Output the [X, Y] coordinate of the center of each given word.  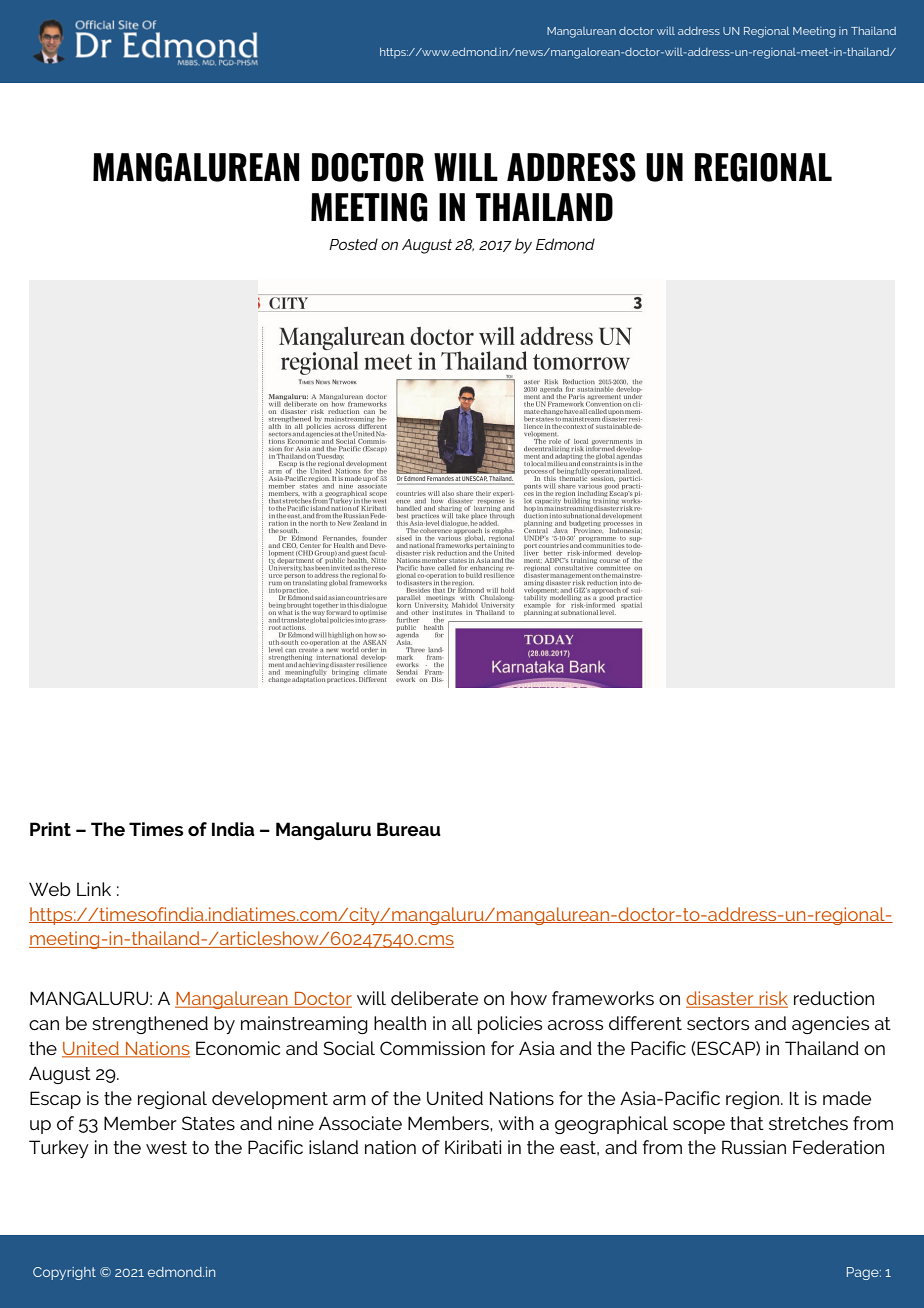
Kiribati [473, 1147]
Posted [353, 244]
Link [94, 889]
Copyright [64, 1273]
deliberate [434, 998]
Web [49, 889]
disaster [721, 999]
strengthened [150, 1025]
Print [50, 829]
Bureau [409, 829]
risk [772, 999]
